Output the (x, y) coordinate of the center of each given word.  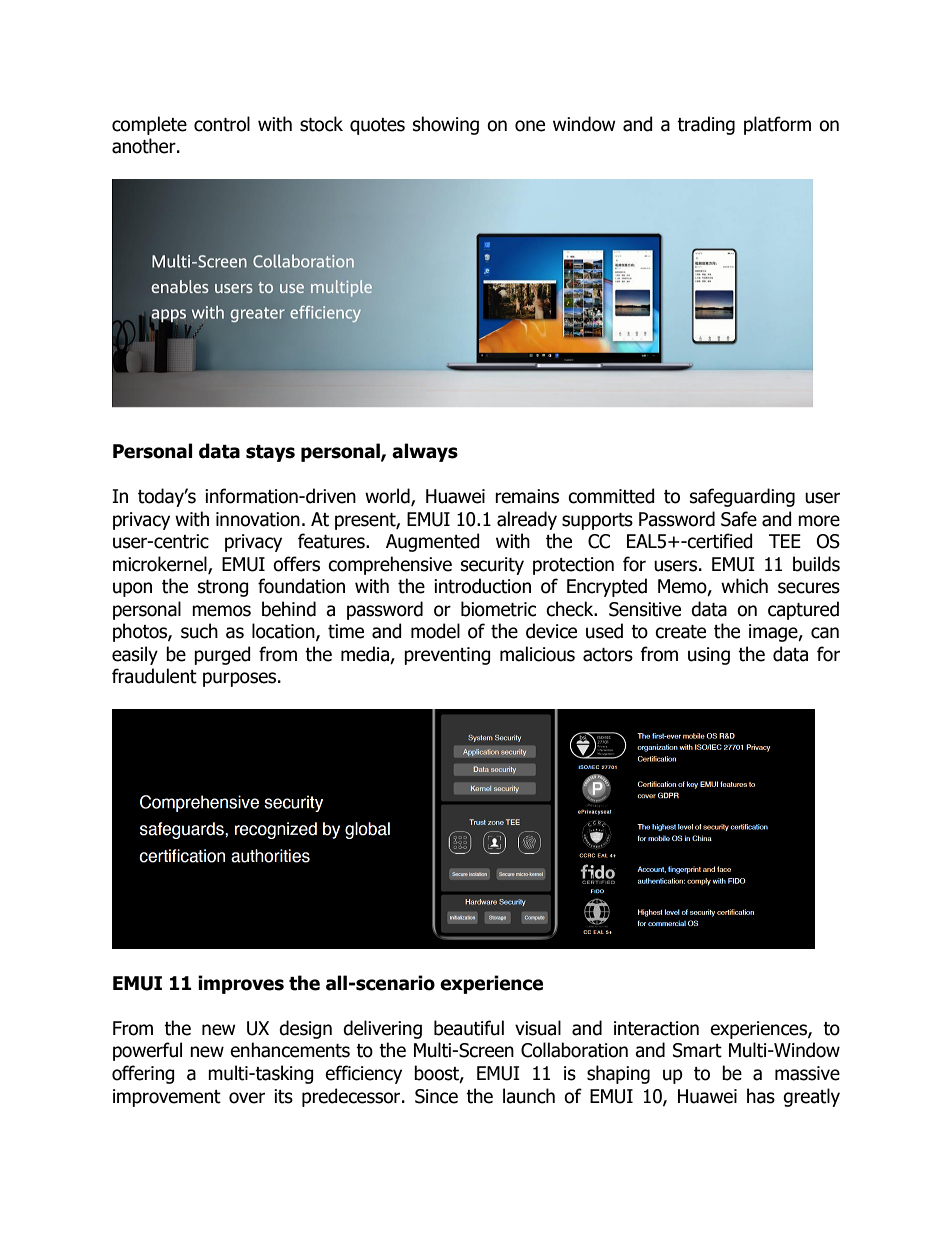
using (709, 656)
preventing (447, 656)
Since (436, 1096)
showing (446, 125)
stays (270, 453)
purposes (241, 679)
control (222, 124)
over (247, 1098)
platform (777, 125)
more (819, 521)
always (425, 452)
